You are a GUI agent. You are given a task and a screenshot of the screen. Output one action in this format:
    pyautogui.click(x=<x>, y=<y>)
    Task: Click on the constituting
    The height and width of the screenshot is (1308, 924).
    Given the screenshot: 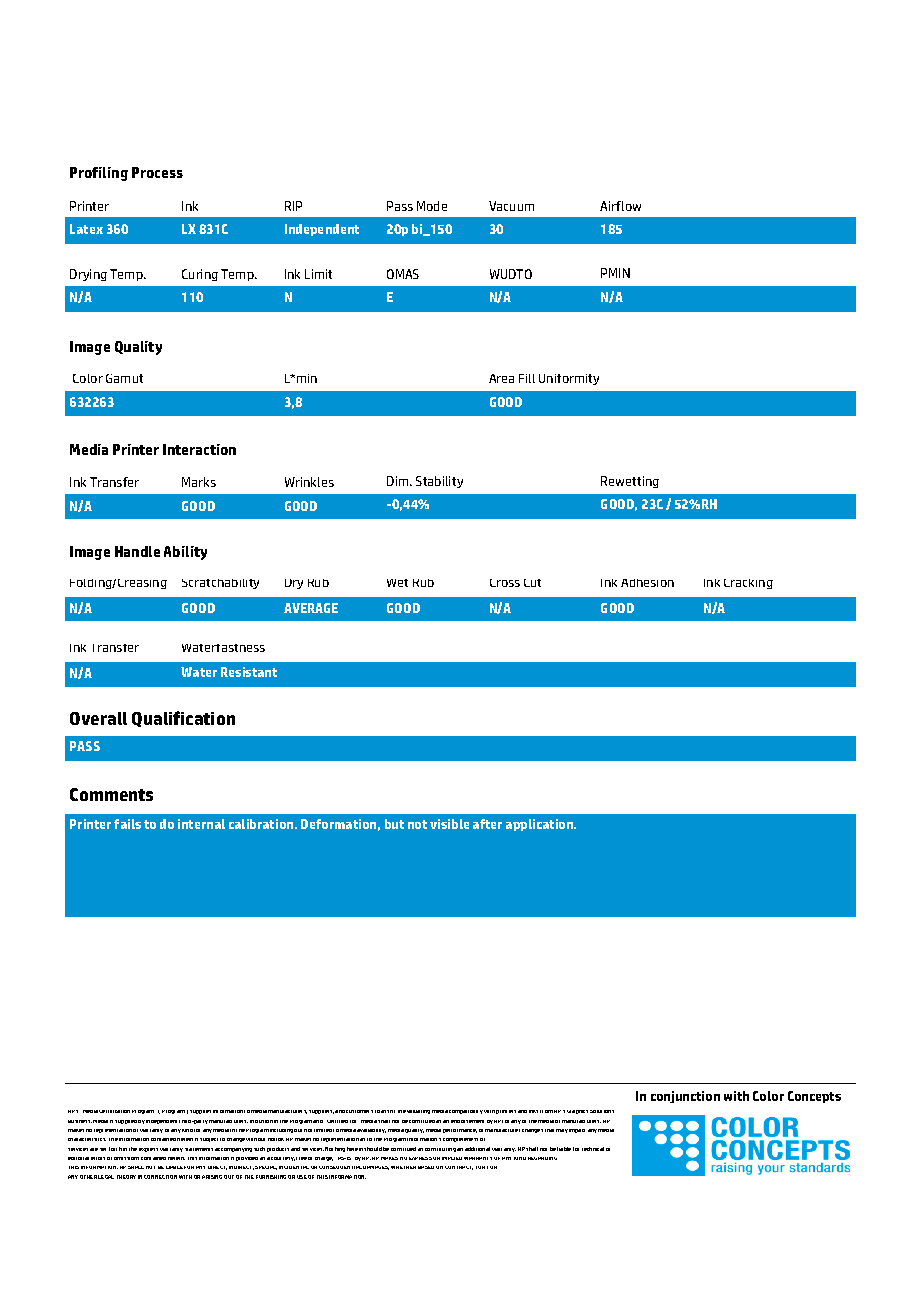 What is the action you would take?
    pyautogui.click(x=440, y=1150)
